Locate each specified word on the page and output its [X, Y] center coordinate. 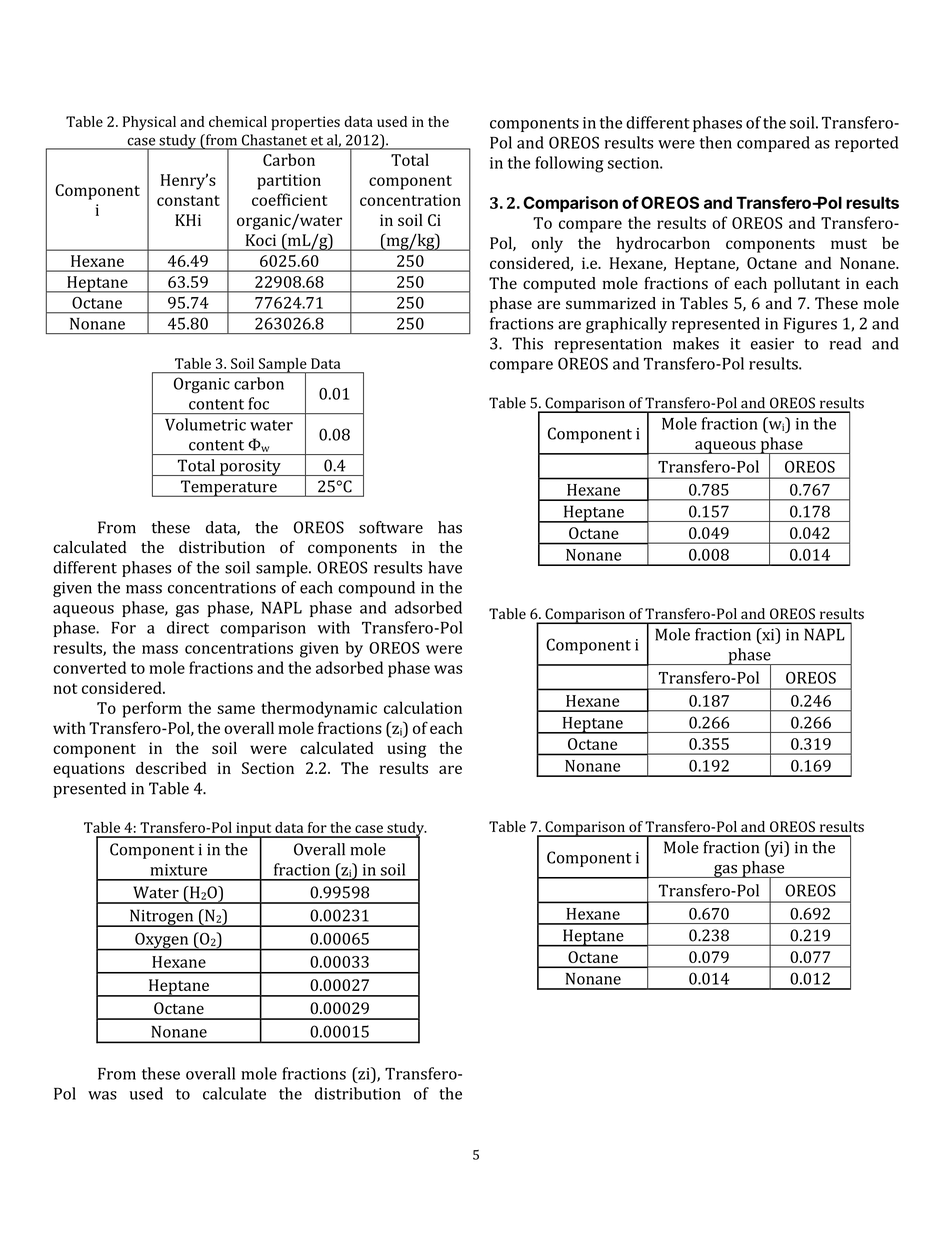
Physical [149, 123]
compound [376, 589]
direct [188, 627]
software [391, 527]
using [406, 750]
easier [772, 344]
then [716, 142]
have [445, 567]
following [569, 164]
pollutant [807, 285]
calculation [423, 707]
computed [559, 285]
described [171, 768]
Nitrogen [162, 918]
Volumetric [205, 424]
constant [188, 200]
